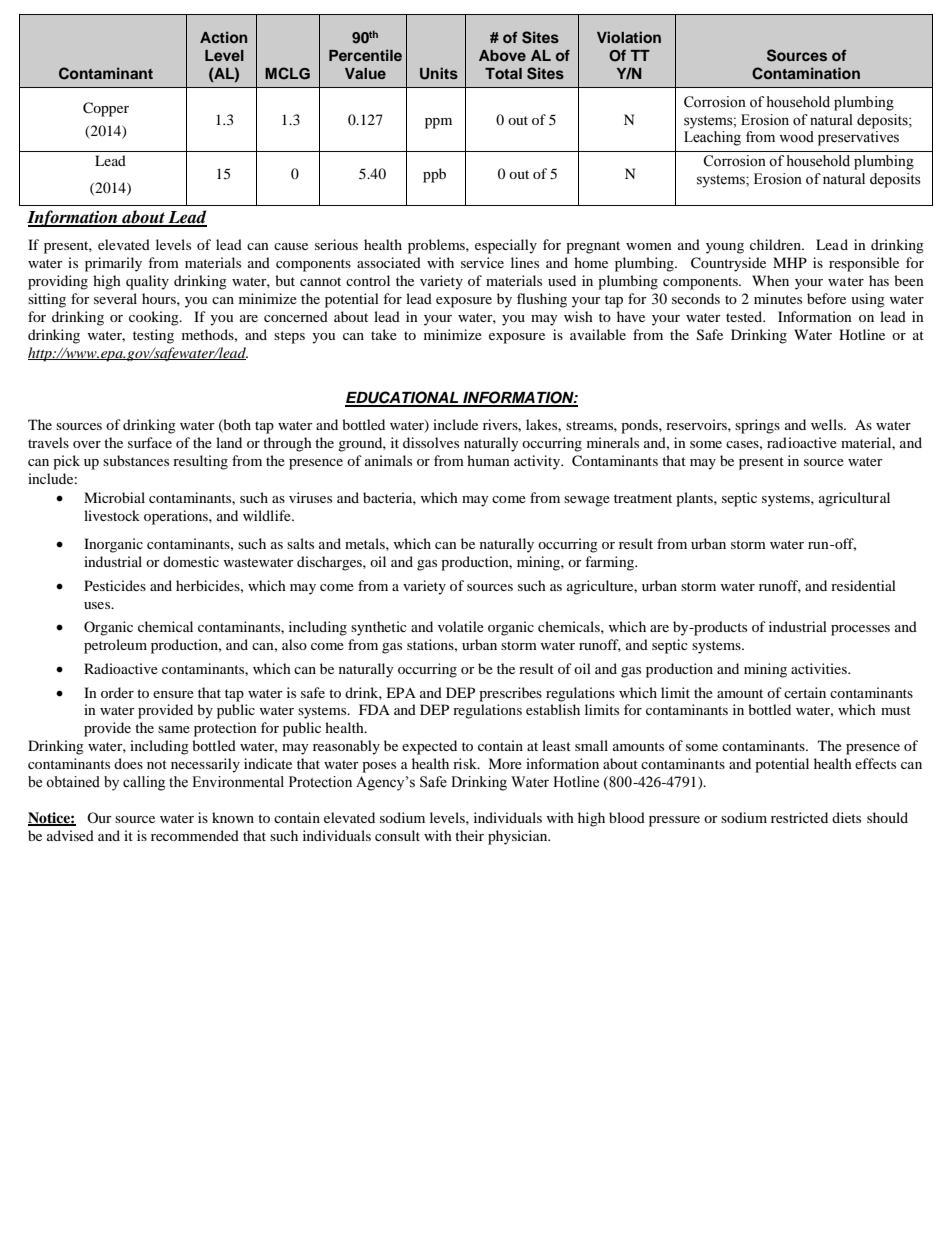 This page has height=1233, width=952. What do you see at coordinates (828, 424) in the page?
I see `wells` at bounding box center [828, 424].
